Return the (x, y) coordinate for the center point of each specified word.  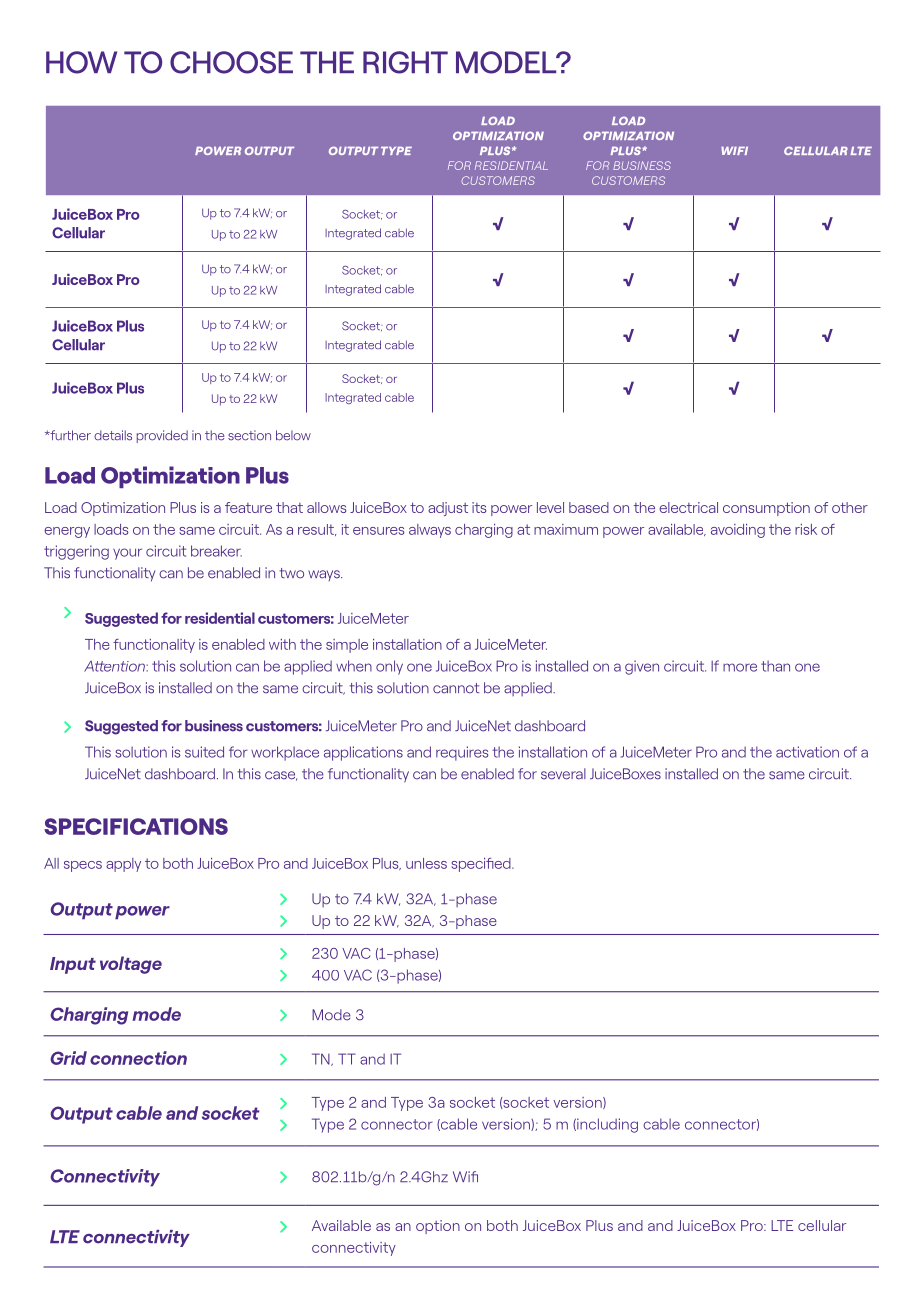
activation (807, 752)
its (479, 507)
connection (138, 1058)
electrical (688, 507)
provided (162, 436)
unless (426, 863)
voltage (131, 965)
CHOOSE (231, 62)
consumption (766, 509)
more (740, 667)
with (282, 644)
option (438, 1227)
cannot (456, 688)
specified (482, 865)
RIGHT (405, 62)
